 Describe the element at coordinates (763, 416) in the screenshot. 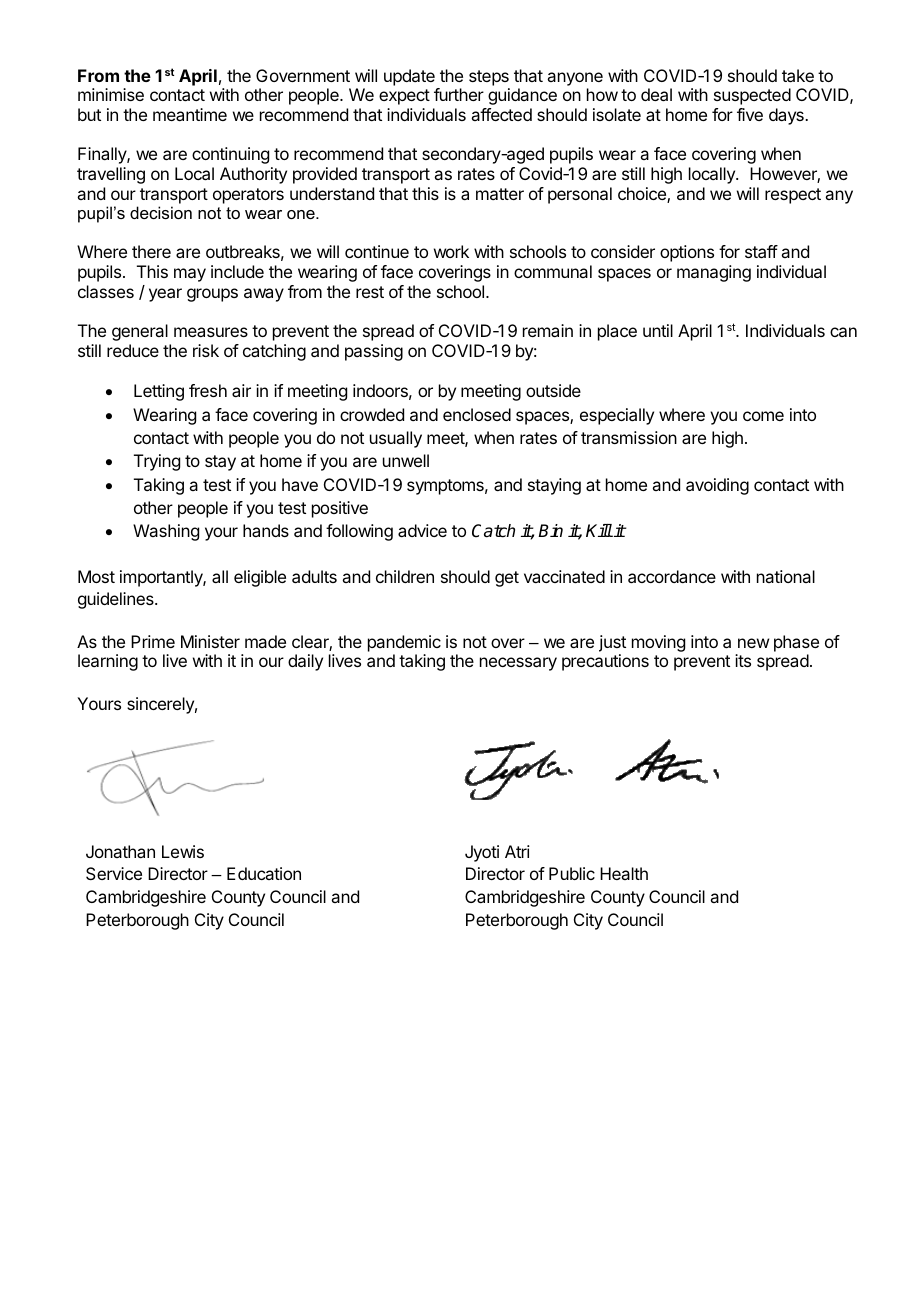

I see `come` at that location.
